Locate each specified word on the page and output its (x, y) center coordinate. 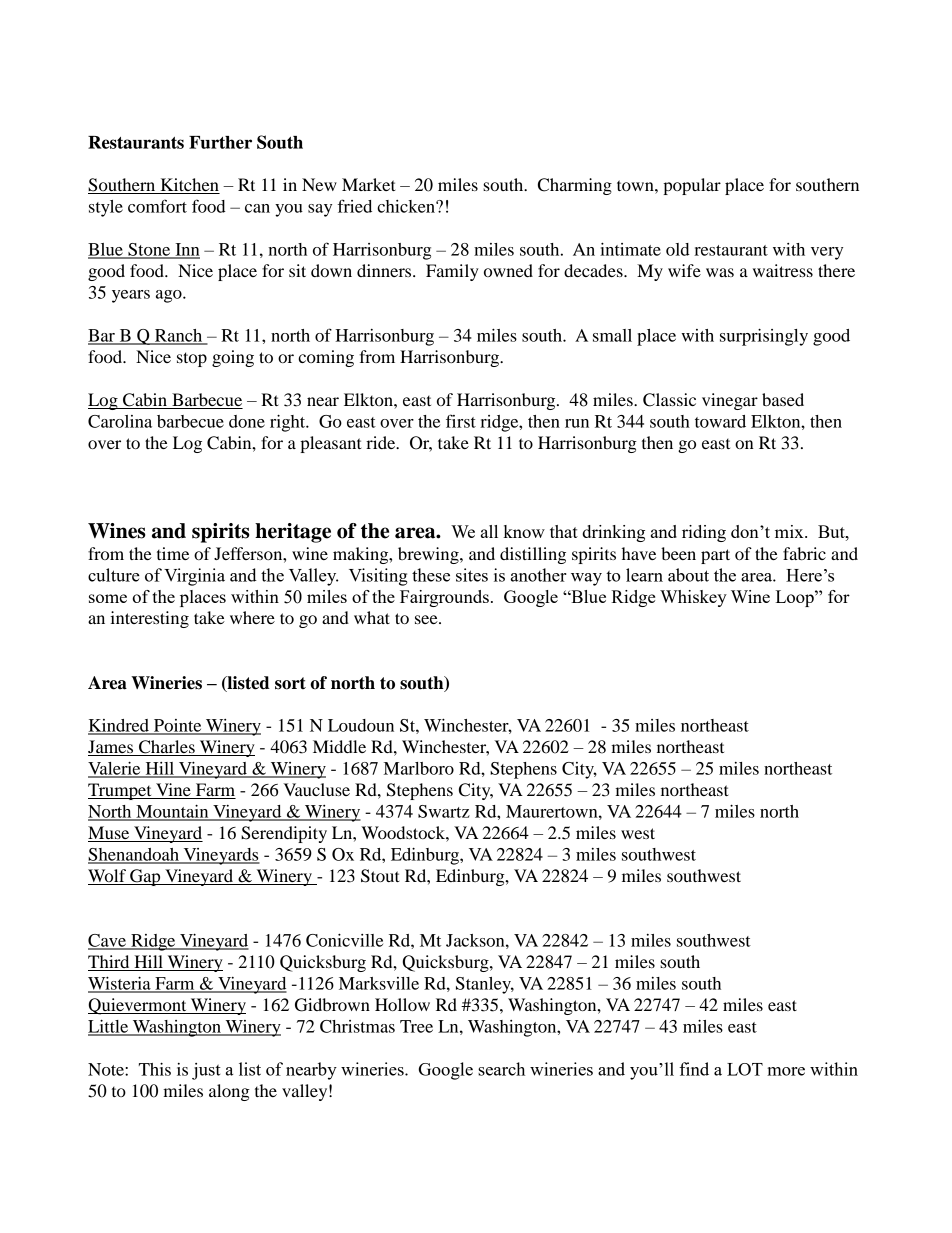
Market (369, 184)
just (206, 1071)
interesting (149, 619)
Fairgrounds (444, 598)
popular (692, 186)
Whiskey (693, 598)
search (501, 1069)
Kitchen (189, 186)
